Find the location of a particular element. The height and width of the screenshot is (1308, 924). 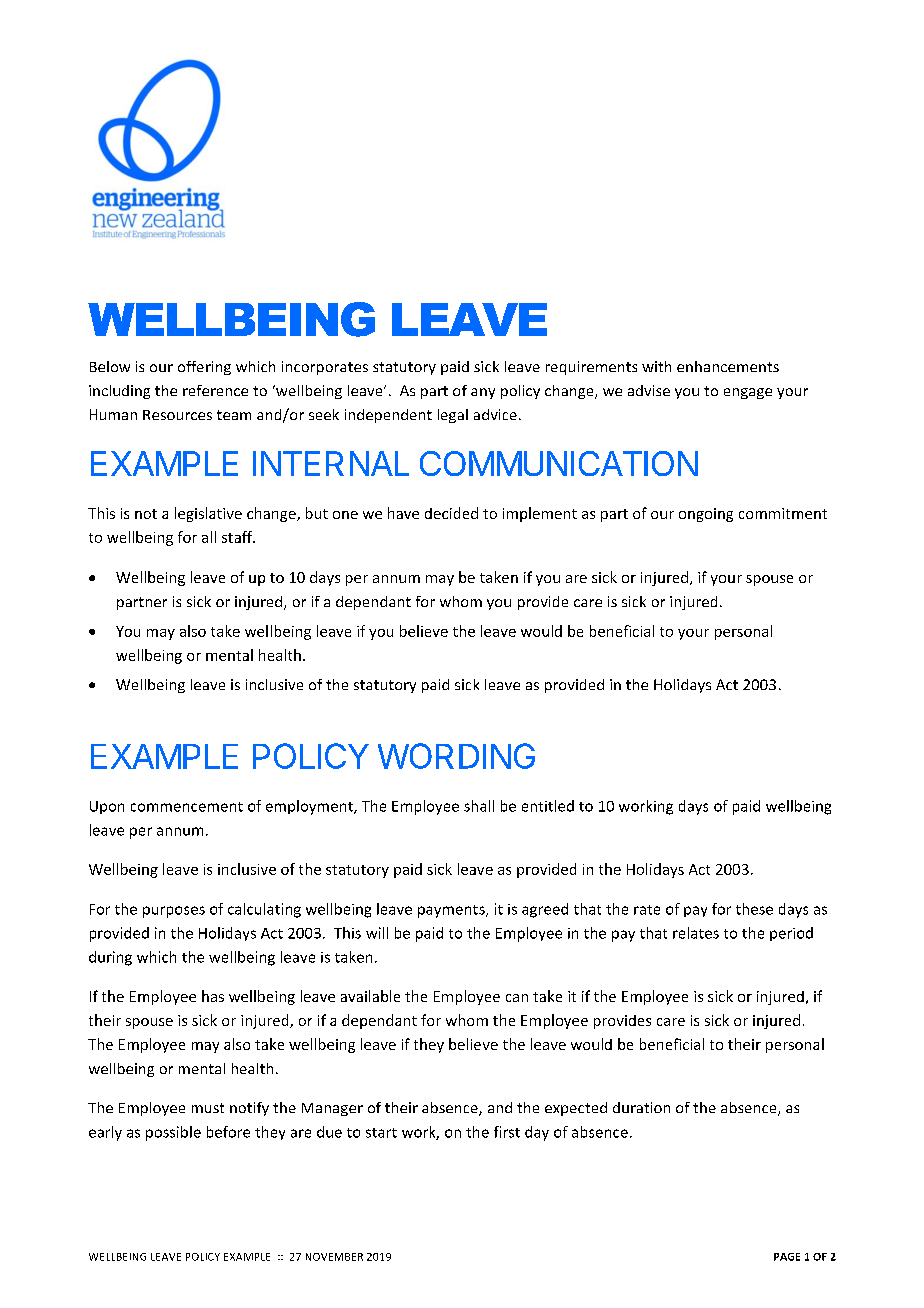

reference is located at coordinates (215, 390).
